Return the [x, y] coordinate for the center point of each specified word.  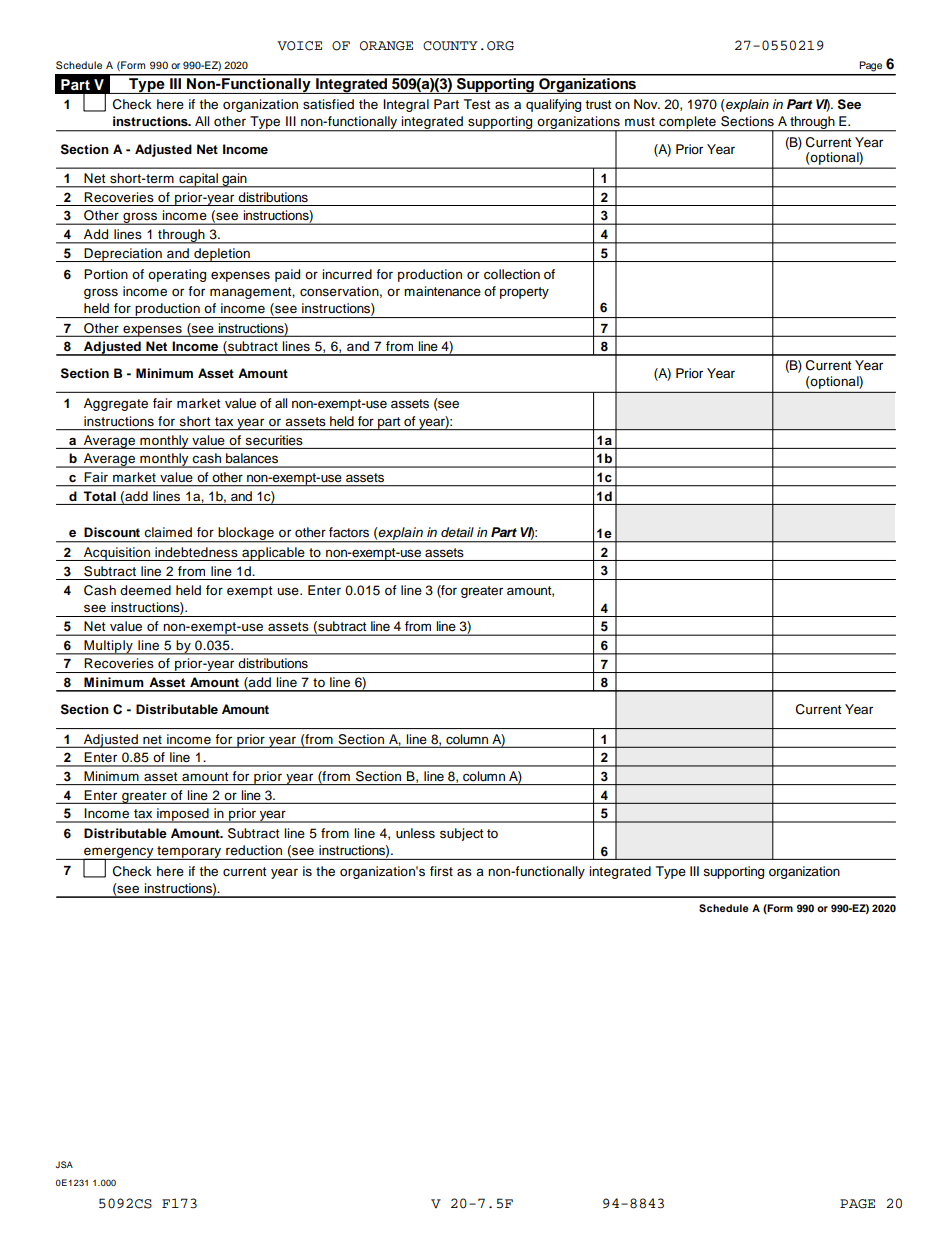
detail [457, 532]
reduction [254, 850]
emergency [119, 854]
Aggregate [116, 404]
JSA [64, 1164]
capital [198, 180]
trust [598, 105]
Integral [406, 105]
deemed [145, 590]
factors [349, 532]
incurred [347, 274]
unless [415, 833]
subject [461, 834]
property [524, 293]
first [441, 871]
